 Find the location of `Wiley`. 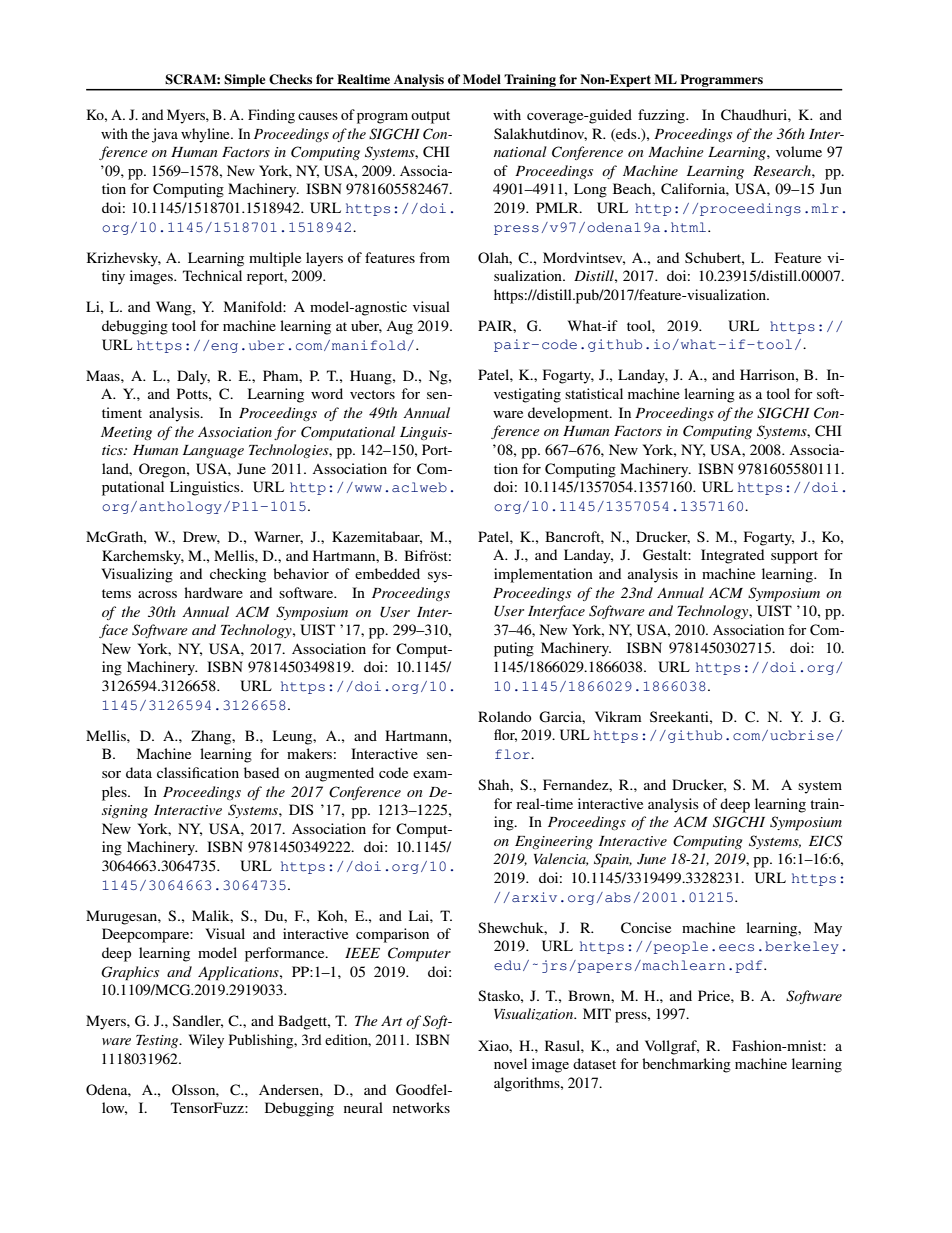

Wiley is located at coordinates (206, 1041).
